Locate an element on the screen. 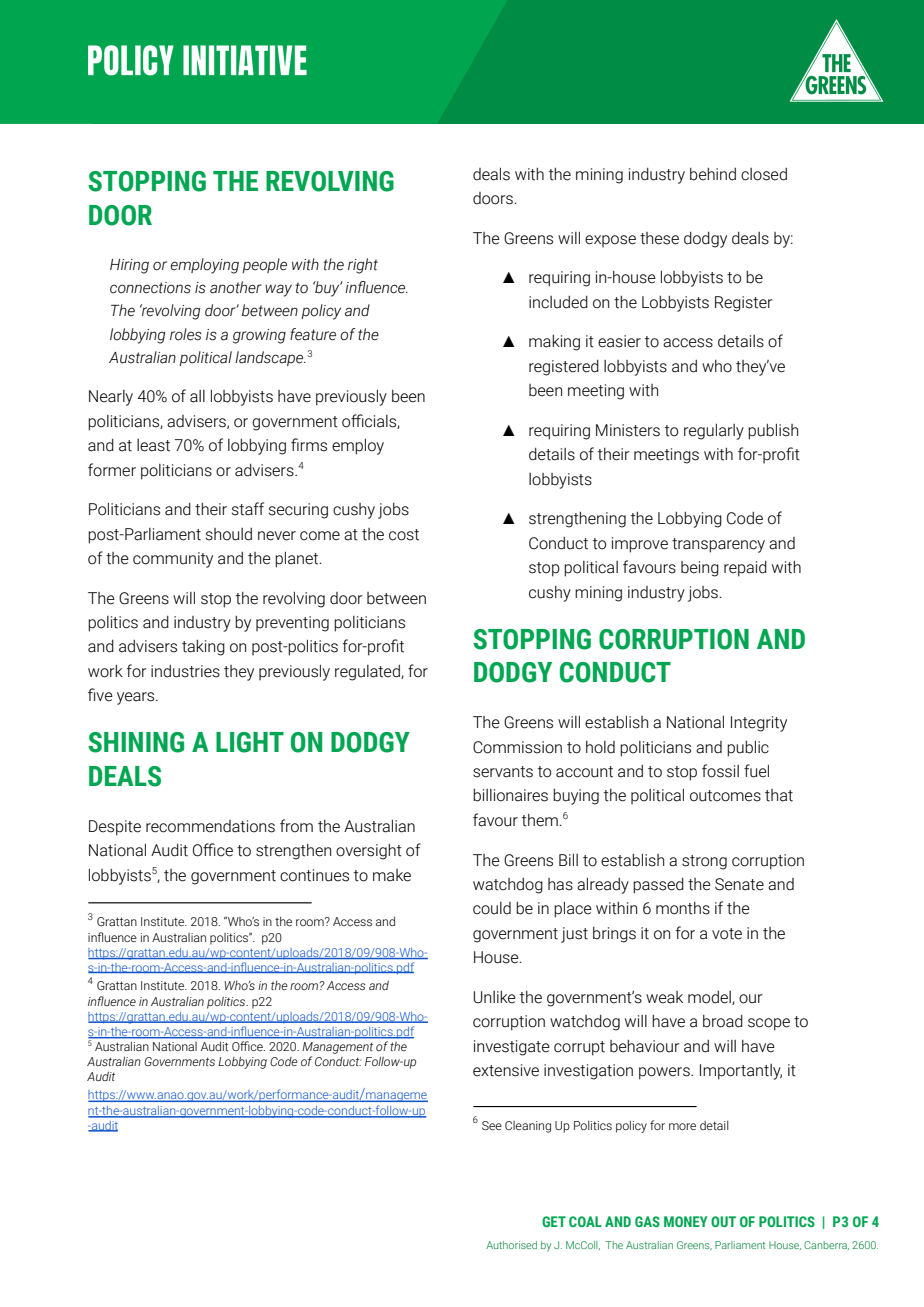  Authorised is located at coordinates (511, 1245).
